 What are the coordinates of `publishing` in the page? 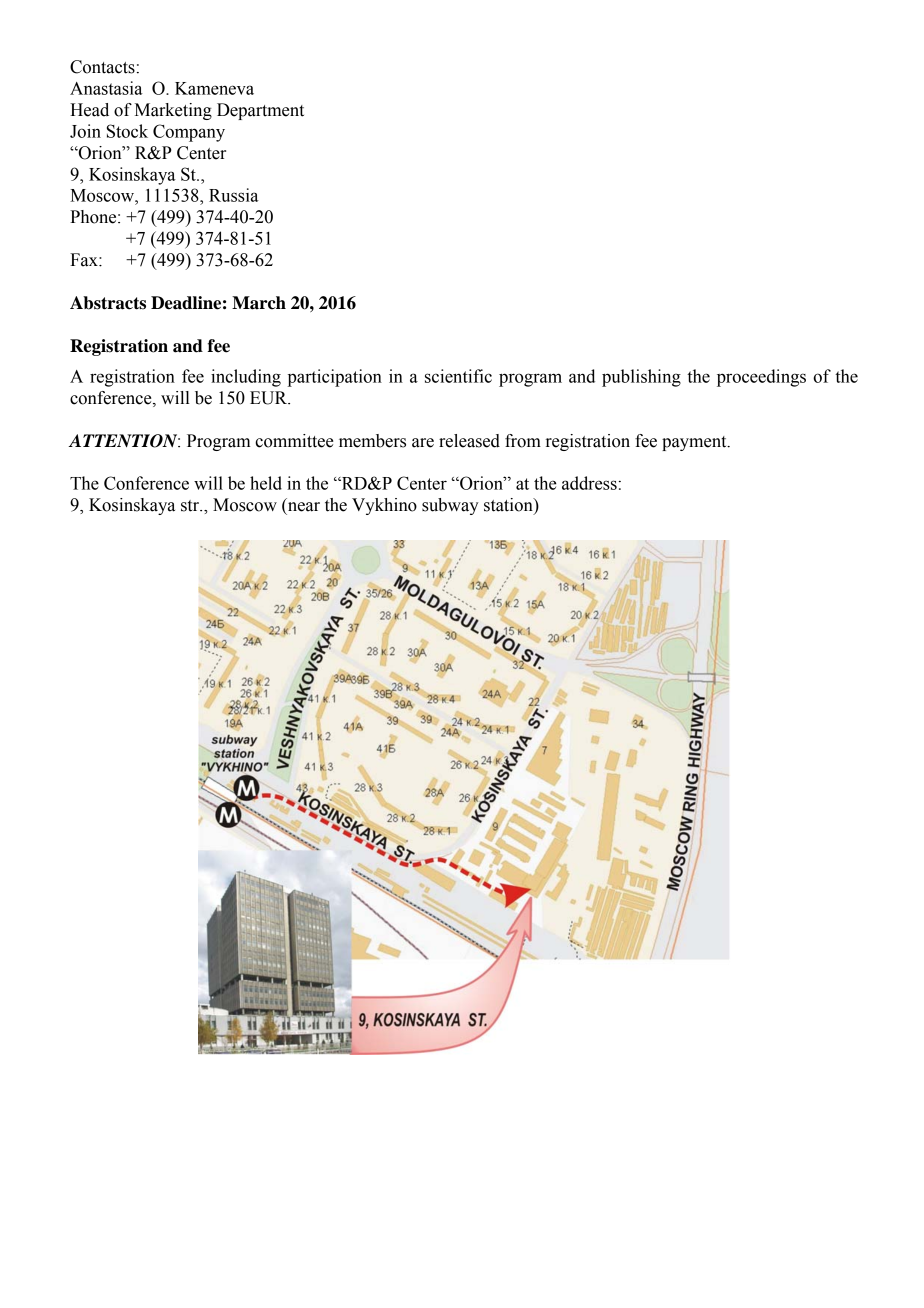 It's located at (641, 378).
